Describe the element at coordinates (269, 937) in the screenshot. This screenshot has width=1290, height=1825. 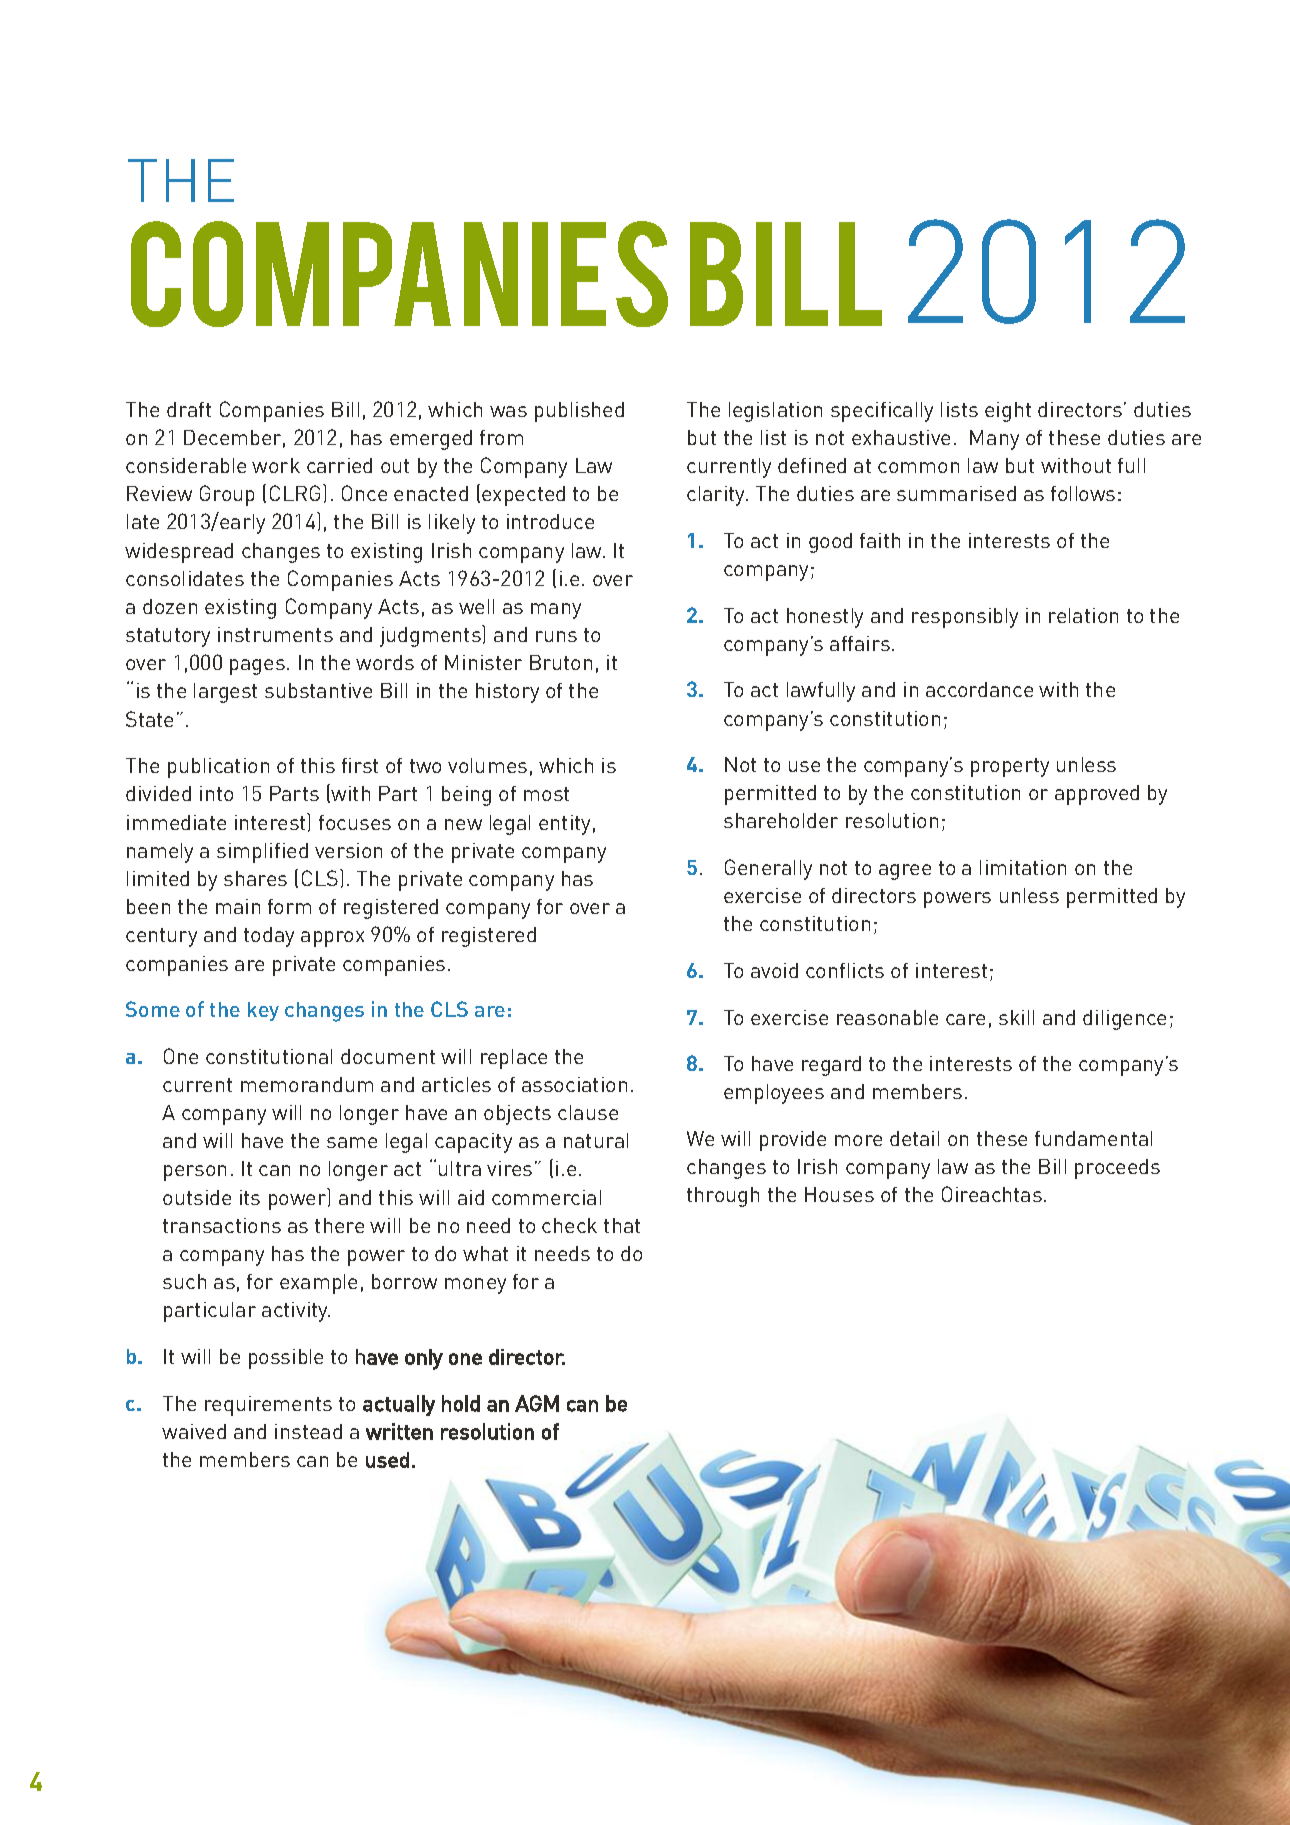
I see `today` at that location.
